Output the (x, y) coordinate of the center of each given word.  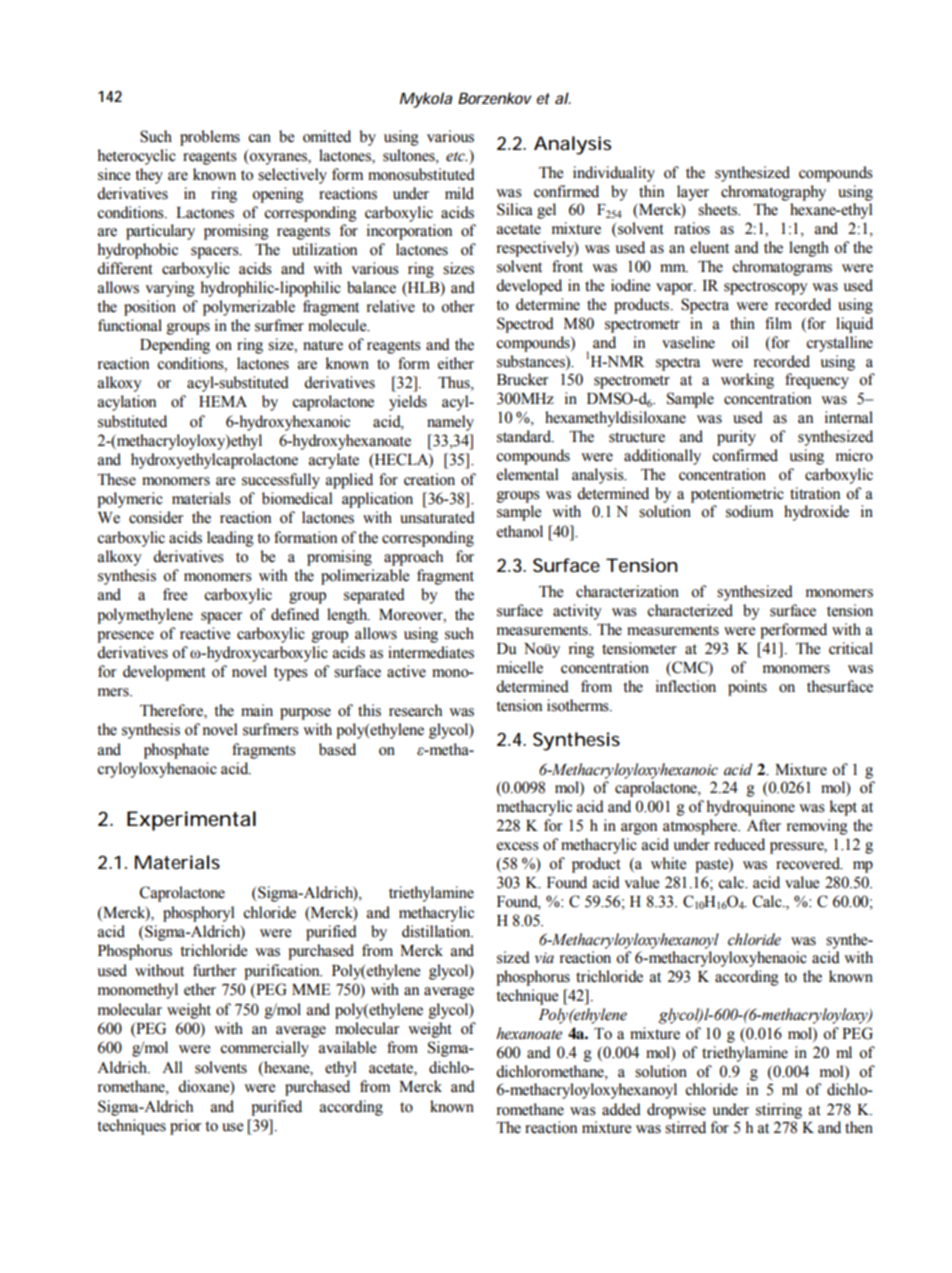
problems (210, 138)
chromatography (773, 193)
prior (185, 1127)
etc (456, 157)
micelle (520, 667)
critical (851, 648)
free (175, 594)
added (621, 1109)
